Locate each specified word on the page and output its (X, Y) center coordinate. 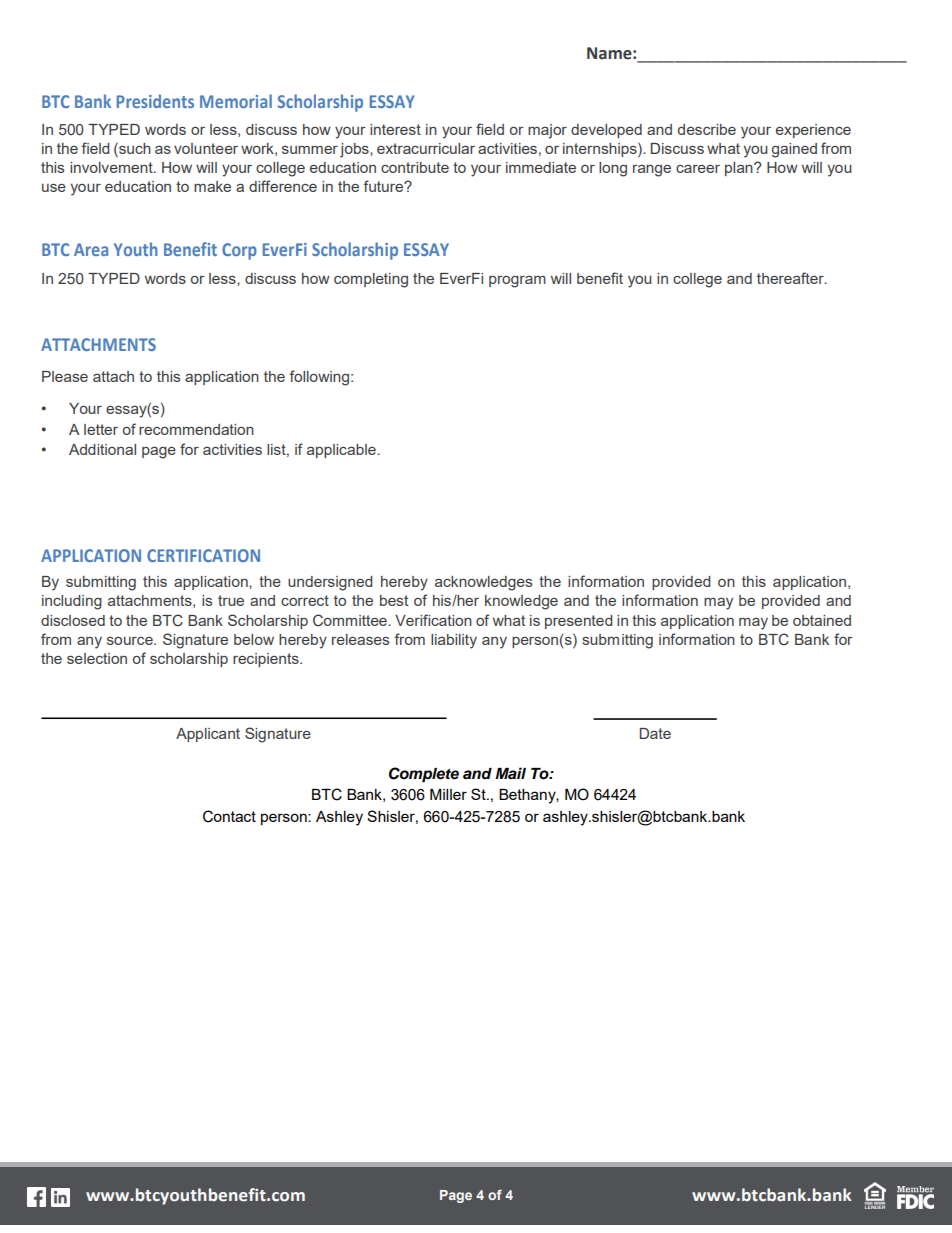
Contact (229, 816)
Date (655, 733)
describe (707, 129)
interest (395, 129)
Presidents (155, 101)
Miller (448, 794)
